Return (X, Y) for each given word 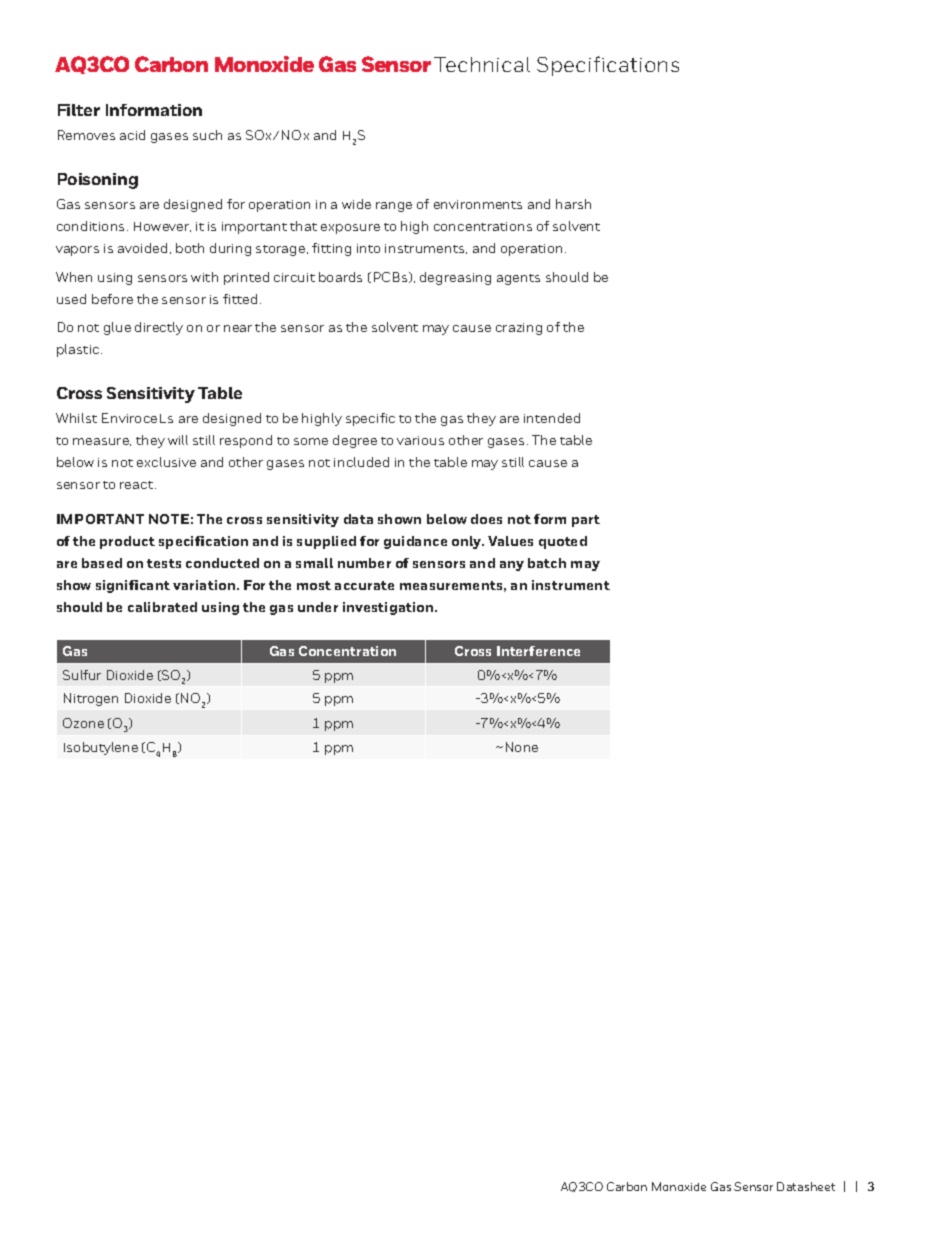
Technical (482, 64)
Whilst (76, 418)
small (314, 563)
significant (133, 586)
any (512, 566)
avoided (142, 248)
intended (552, 418)
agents (518, 279)
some (311, 441)
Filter (79, 110)
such (207, 135)
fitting (331, 249)
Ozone (83, 723)
